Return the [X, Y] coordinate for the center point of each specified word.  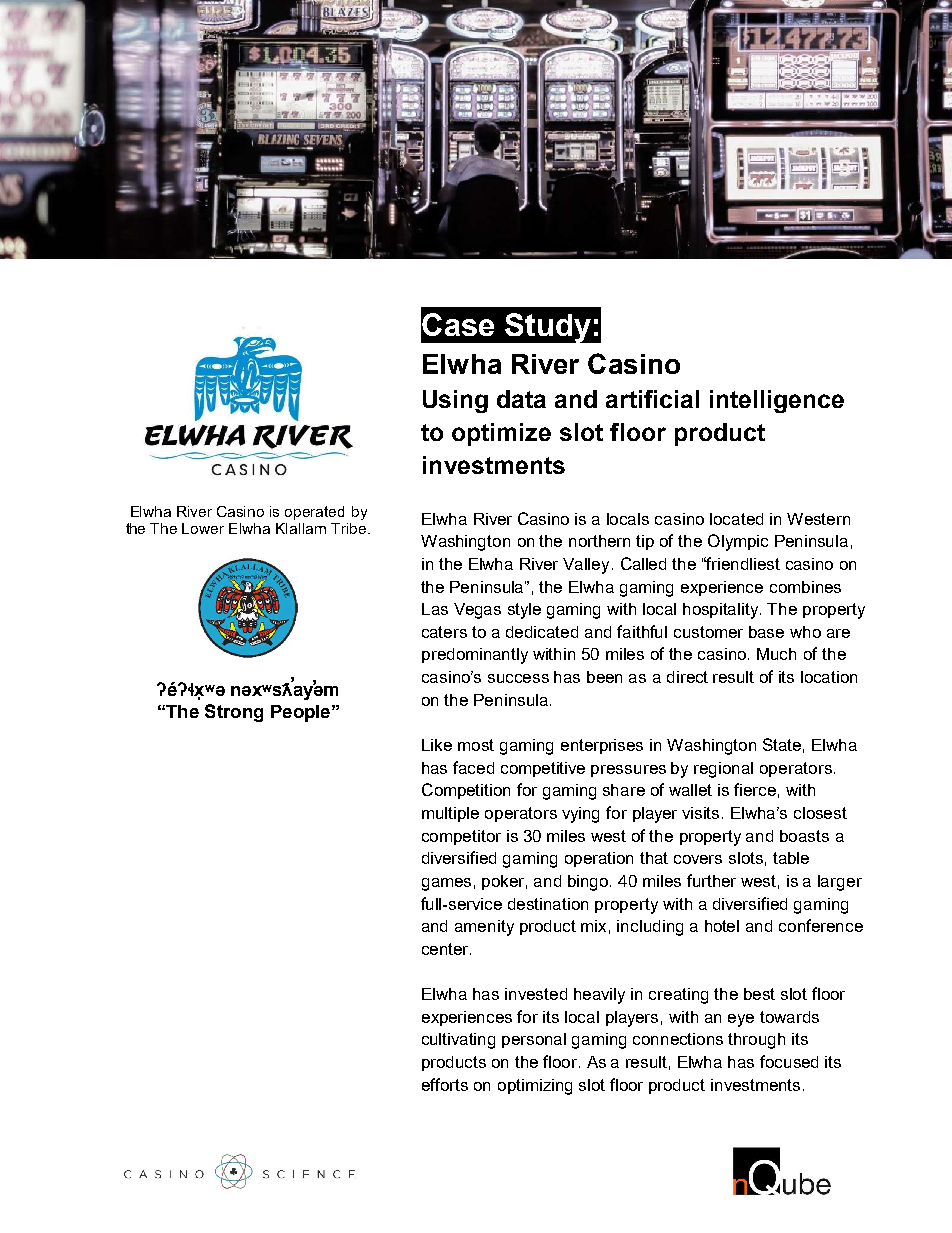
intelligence [777, 401]
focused [789, 1061]
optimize [501, 434]
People [300, 713]
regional [723, 770]
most [476, 745]
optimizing [535, 1087]
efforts [445, 1084]
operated [314, 513]
